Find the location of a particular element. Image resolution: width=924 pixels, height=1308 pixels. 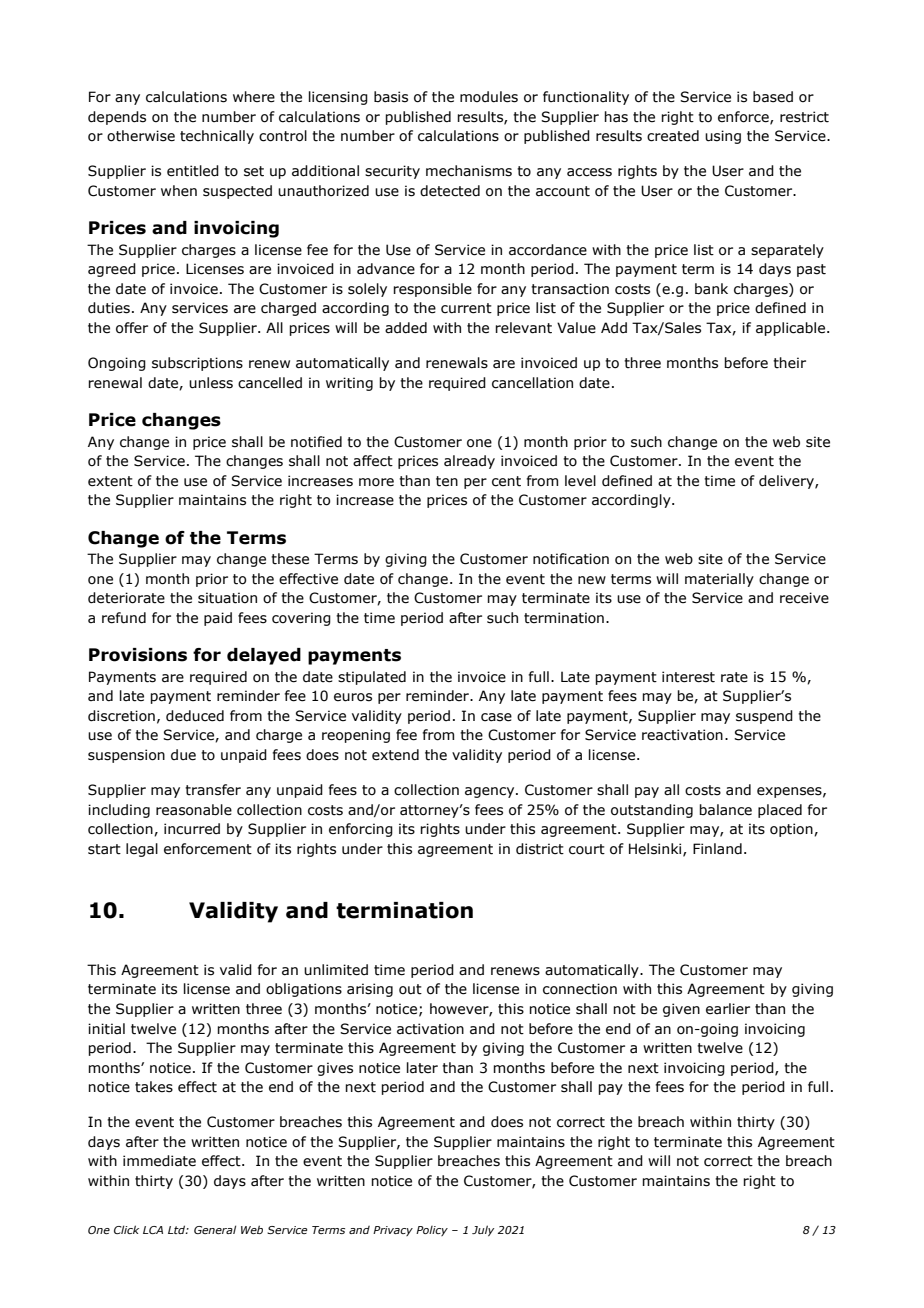

mechanisms is located at coordinates (469, 171).
